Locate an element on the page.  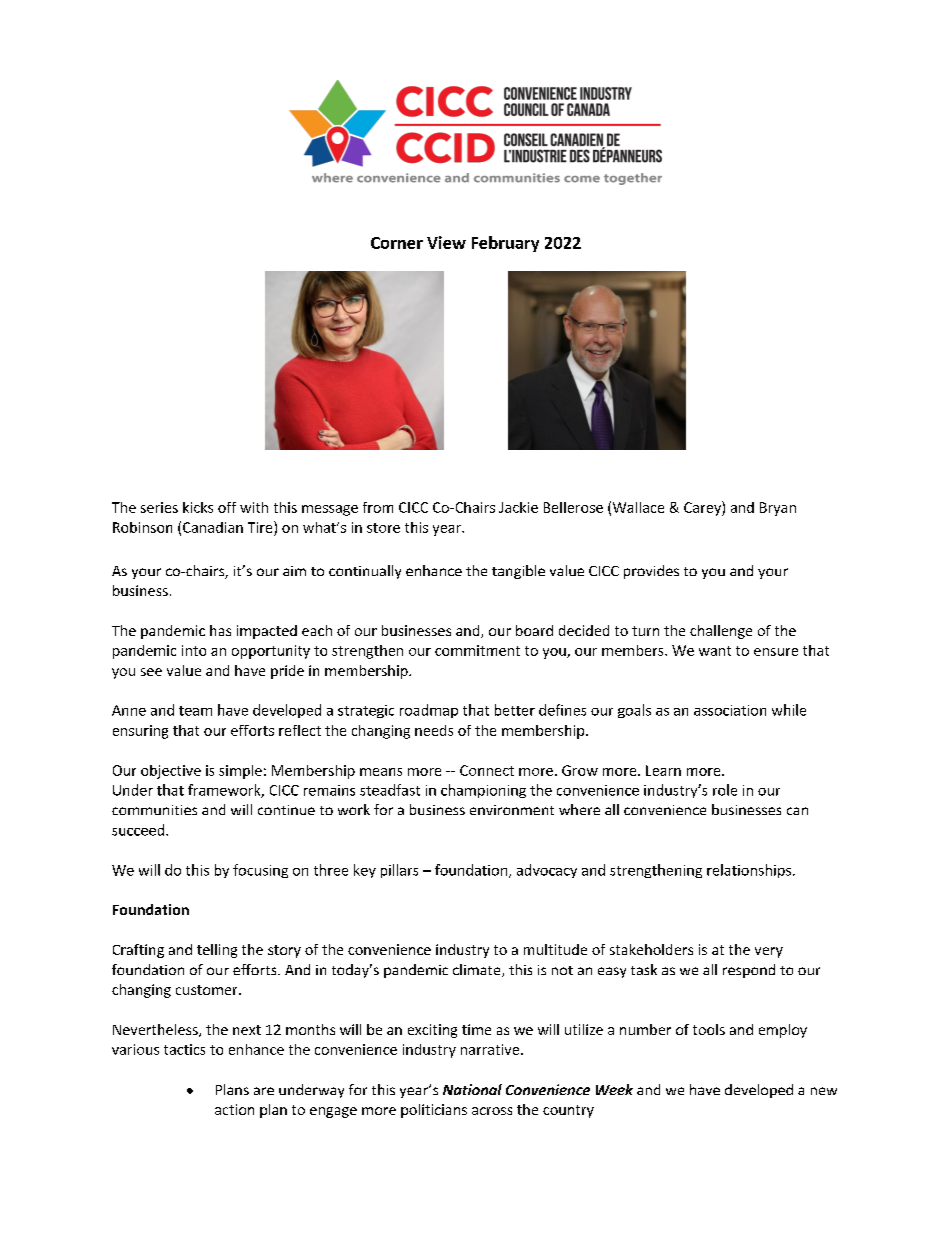
commitment is located at coordinates (477, 650).
